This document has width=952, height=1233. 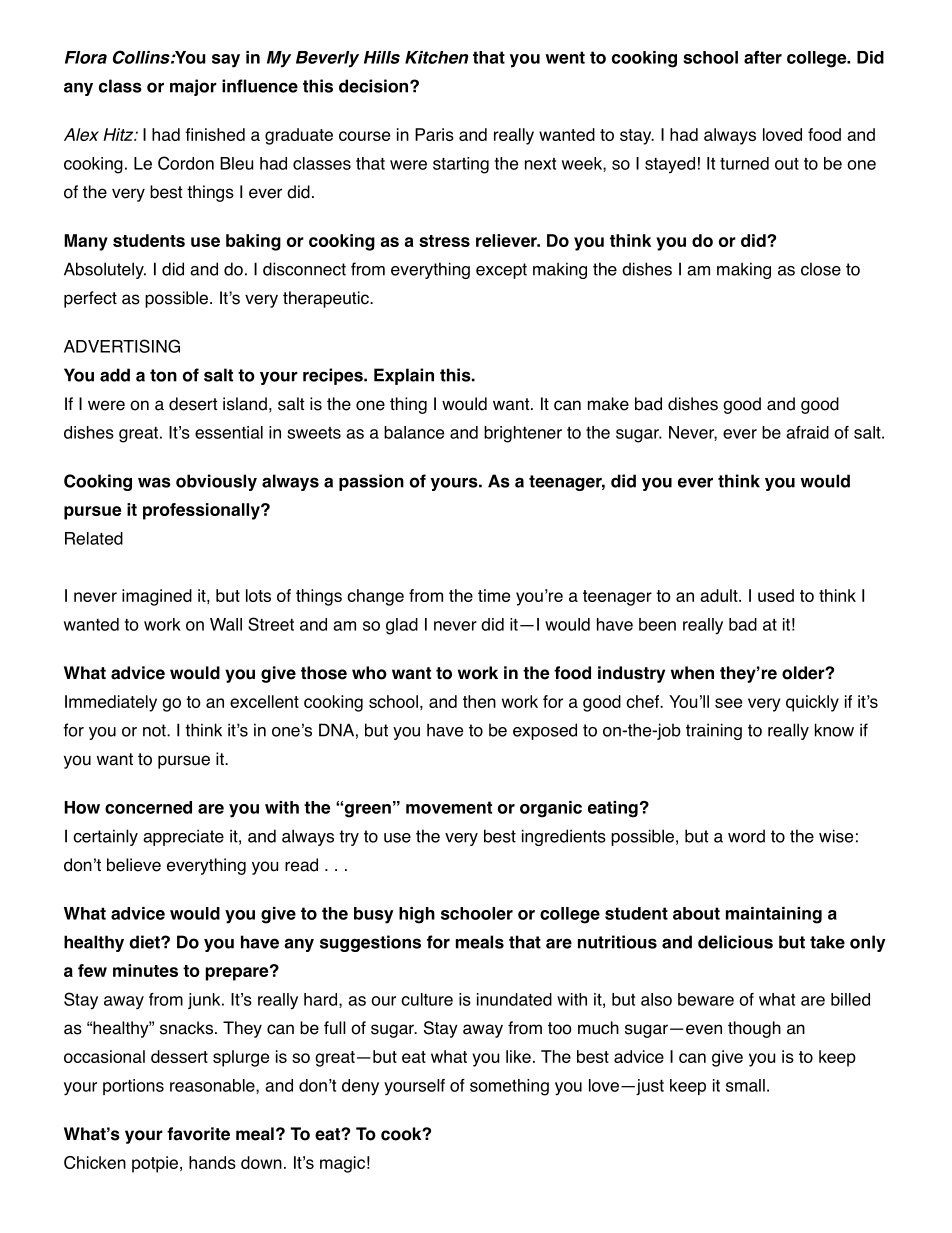 I want to click on after, so click(x=763, y=57).
